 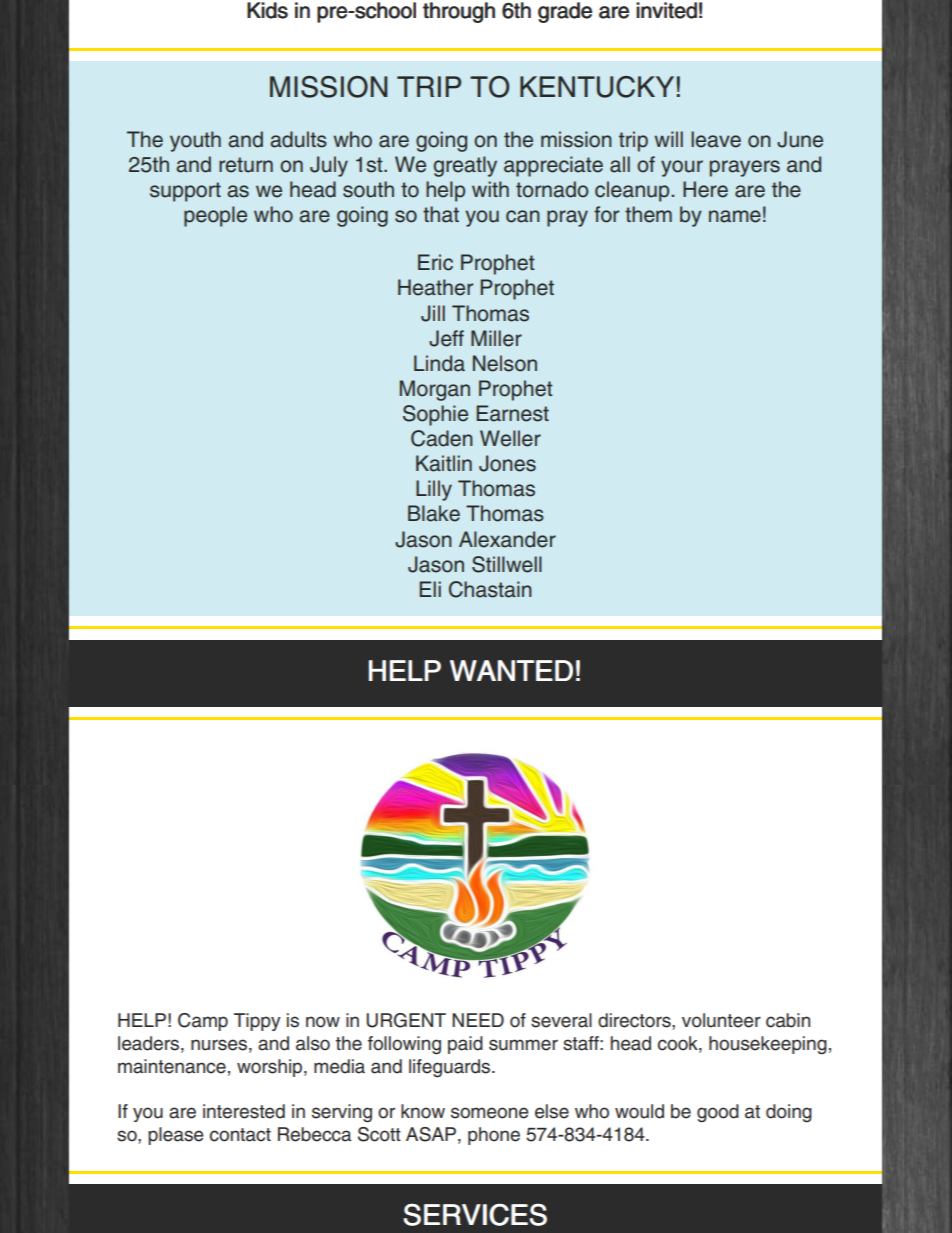 What do you see at coordinates (718, 1113) in the screenshot?
I see `good` at bounding box center [718, 1113].
